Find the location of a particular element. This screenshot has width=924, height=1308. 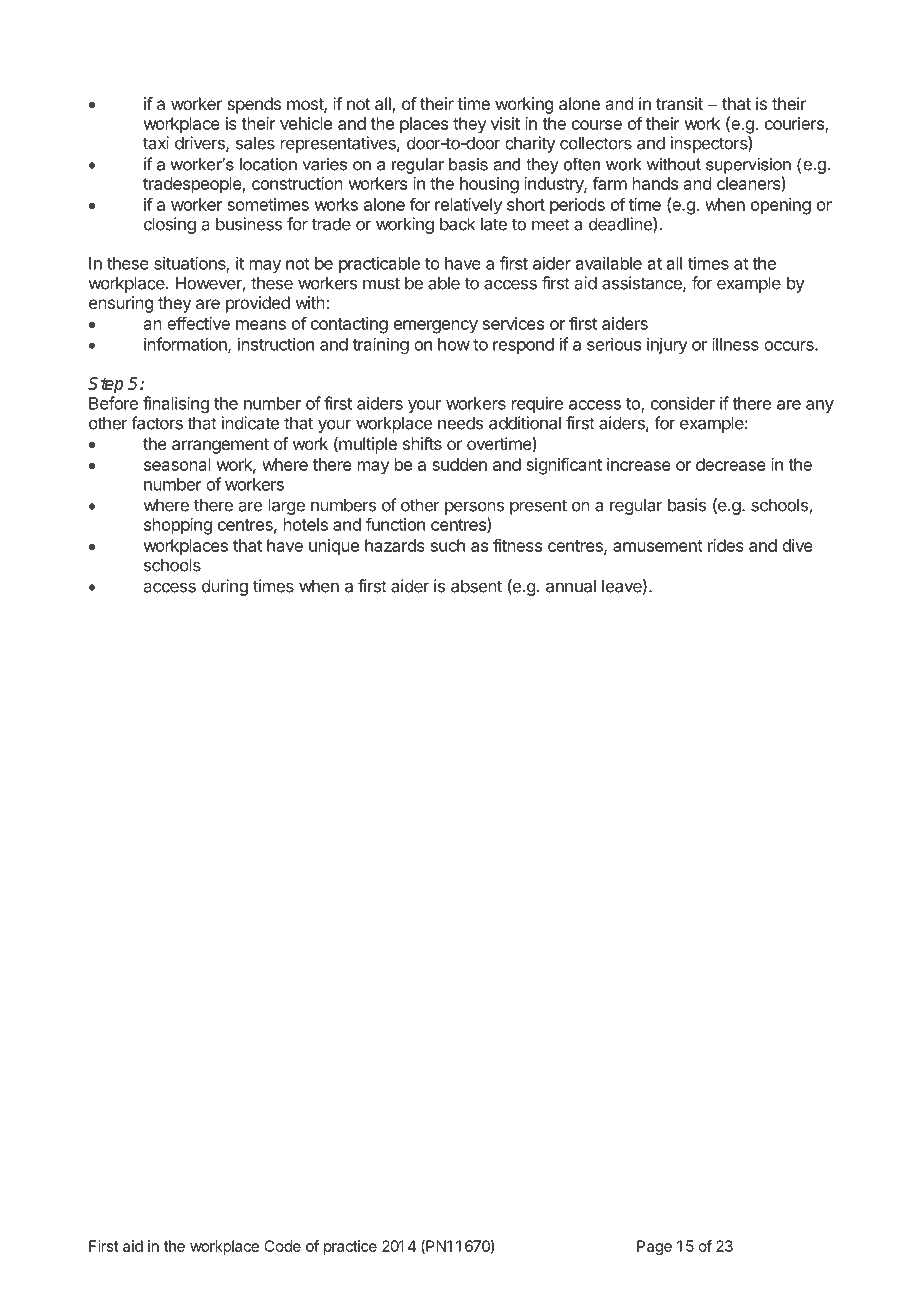

absent is located at coordinates (476, 586).
